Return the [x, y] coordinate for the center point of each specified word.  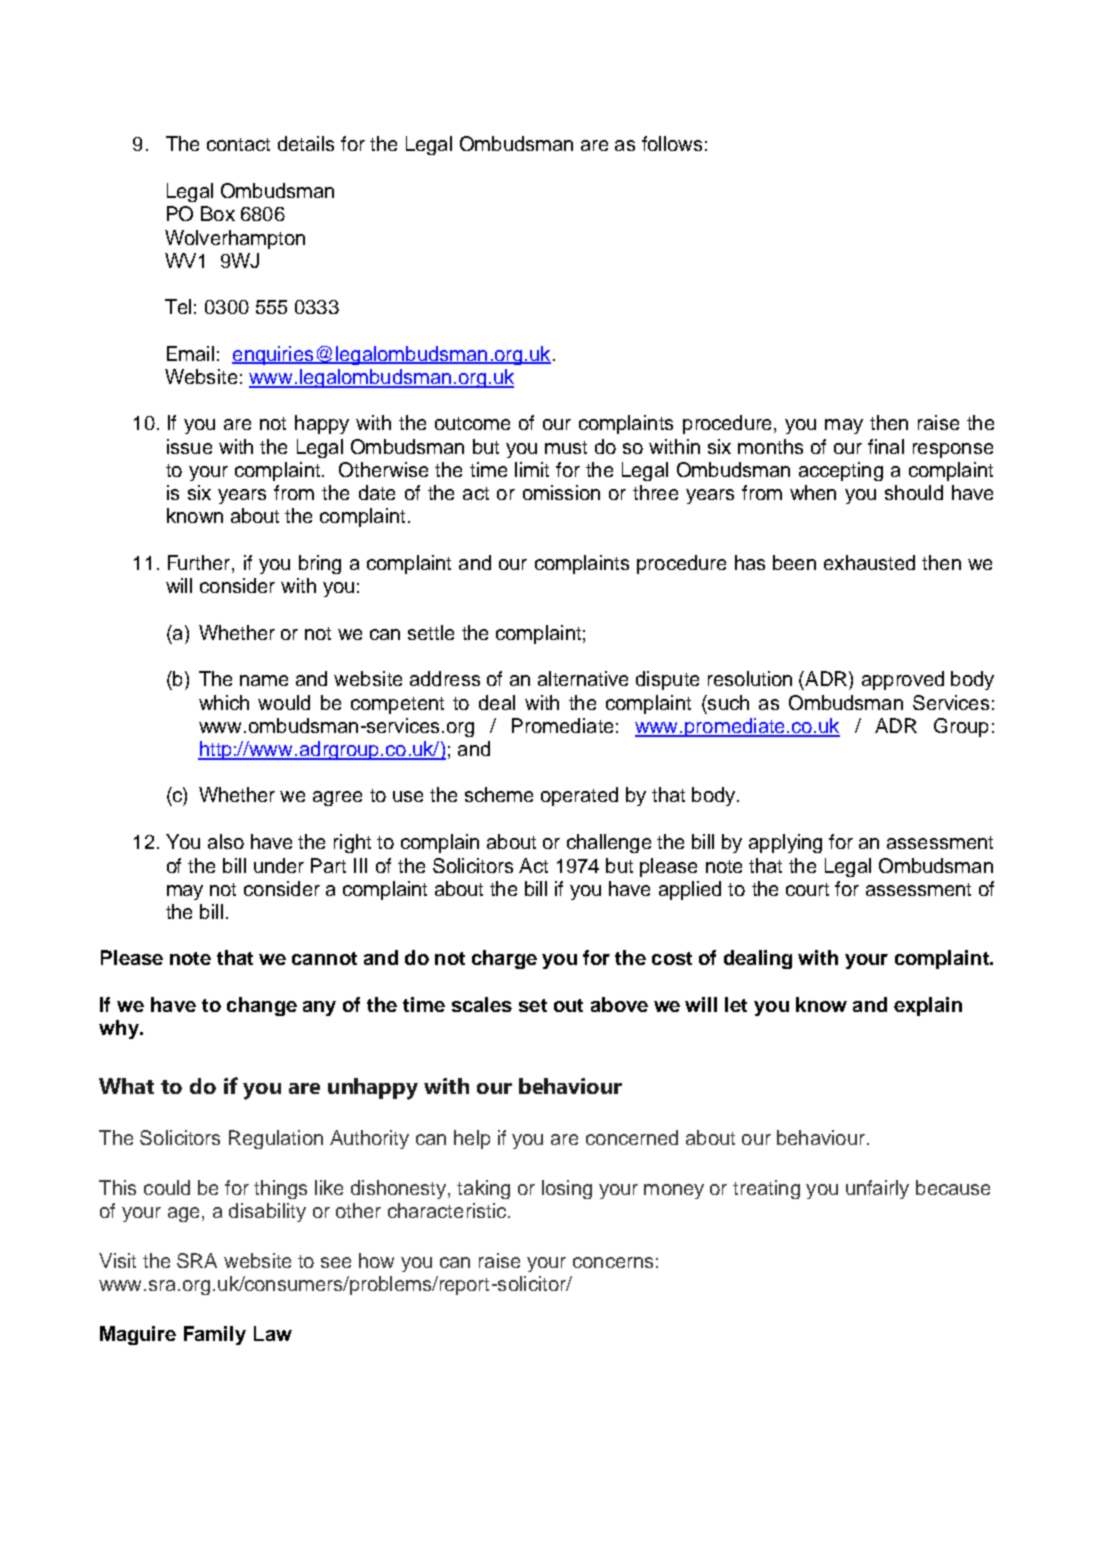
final [886, 446]
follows [672, 143]
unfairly [877, 1189]
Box [218, 213]
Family [215, 1335]
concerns [613, 1262]
